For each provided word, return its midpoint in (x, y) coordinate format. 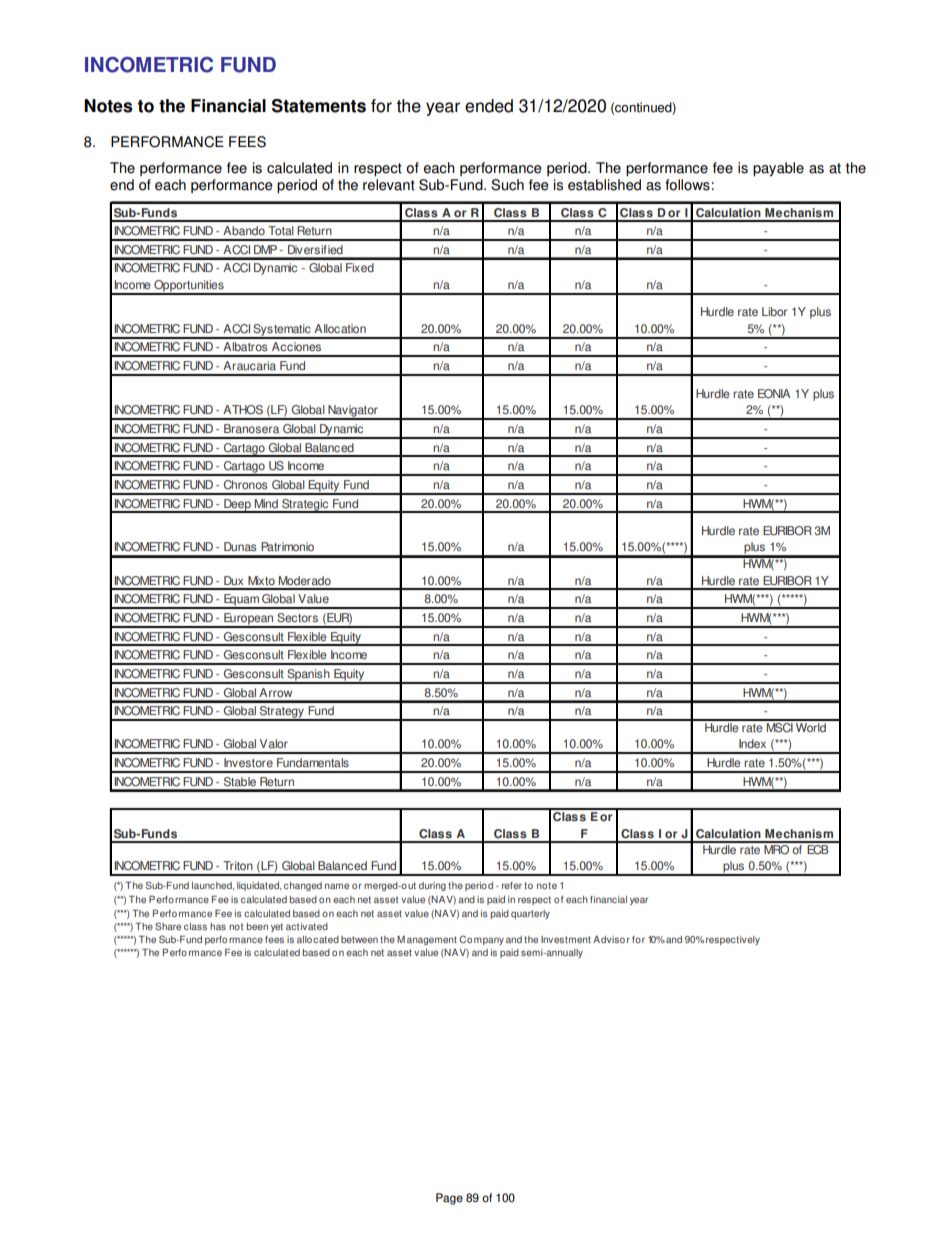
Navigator (353, 412)
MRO (777, 848)
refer (512, 885)
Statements (319, 106)
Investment (566, 939)
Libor (774, 312)
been (257, 926)
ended (489, 106)
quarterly (530, 914)
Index (752, 744)
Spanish (308, 676)
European (249, 620)
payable (778, 169)
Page (449, 1199)
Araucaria (249, 366)
